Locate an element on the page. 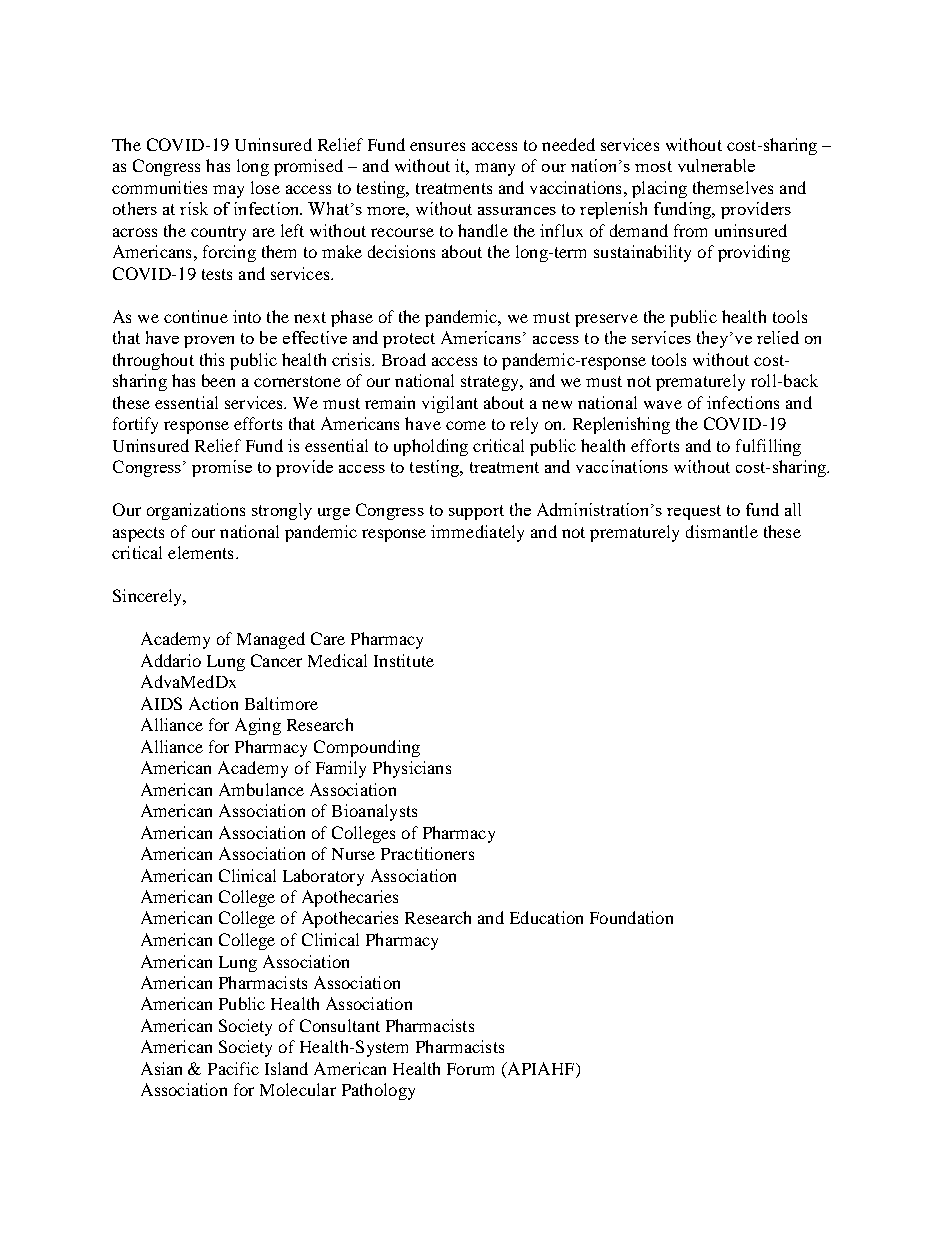 This document has height=1233, width=952. Practitioners is located at coordinates (427, 853).
